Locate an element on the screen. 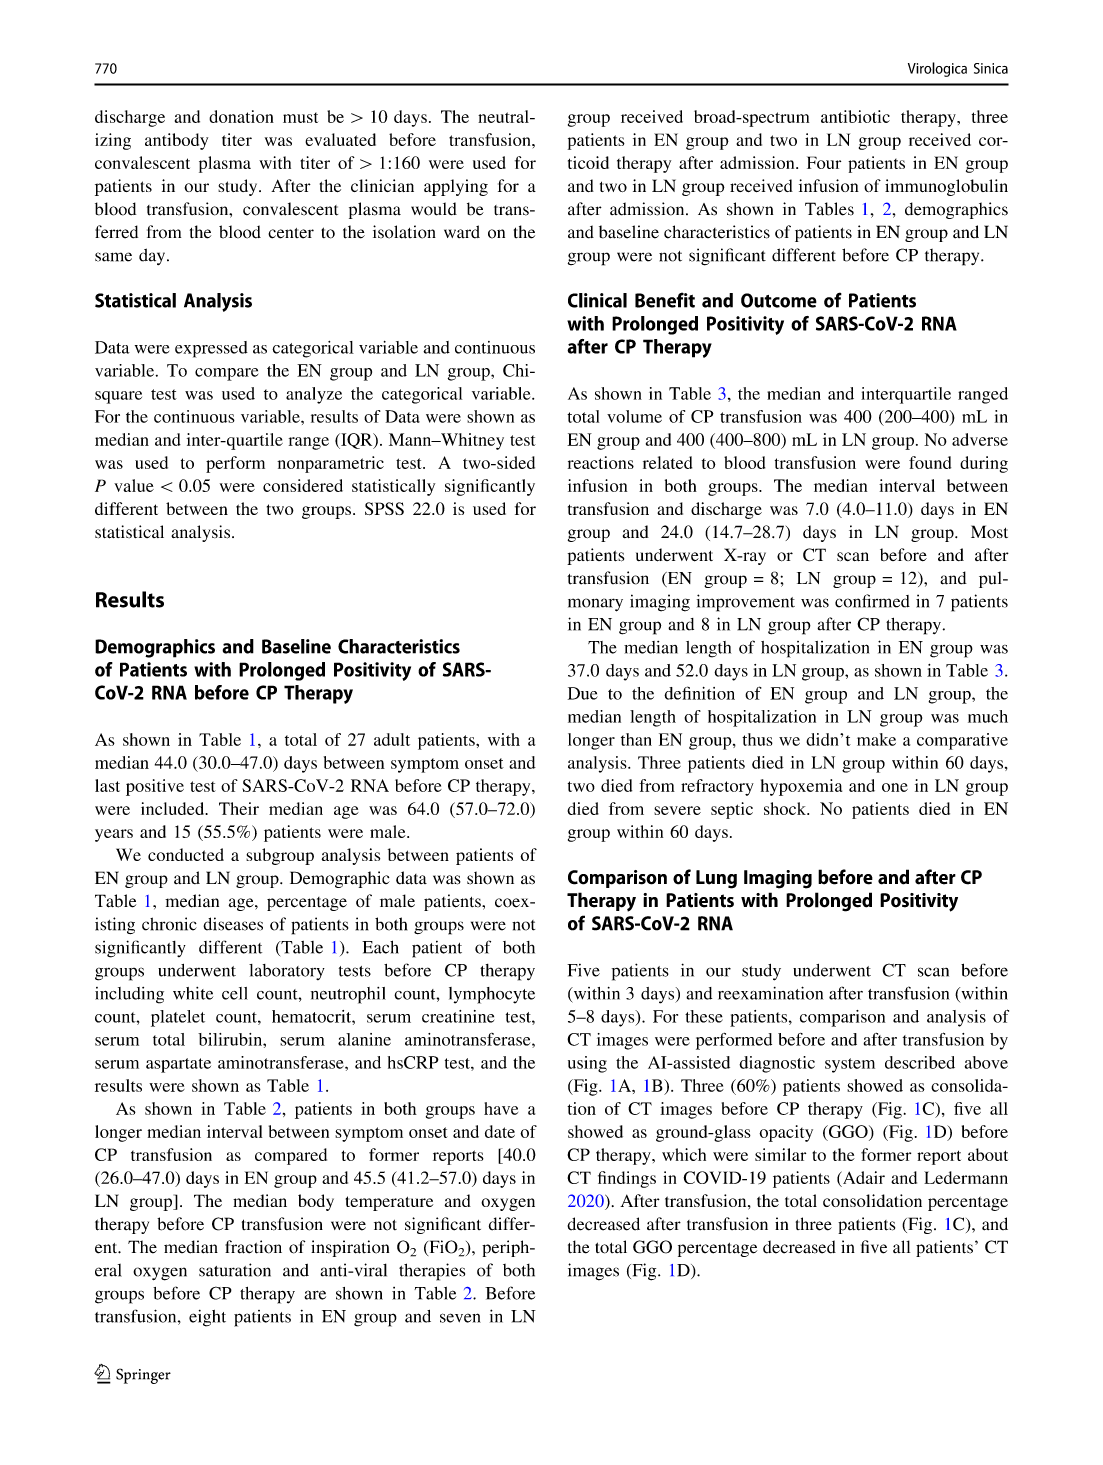  Four is located at coordinates (824, 162).
